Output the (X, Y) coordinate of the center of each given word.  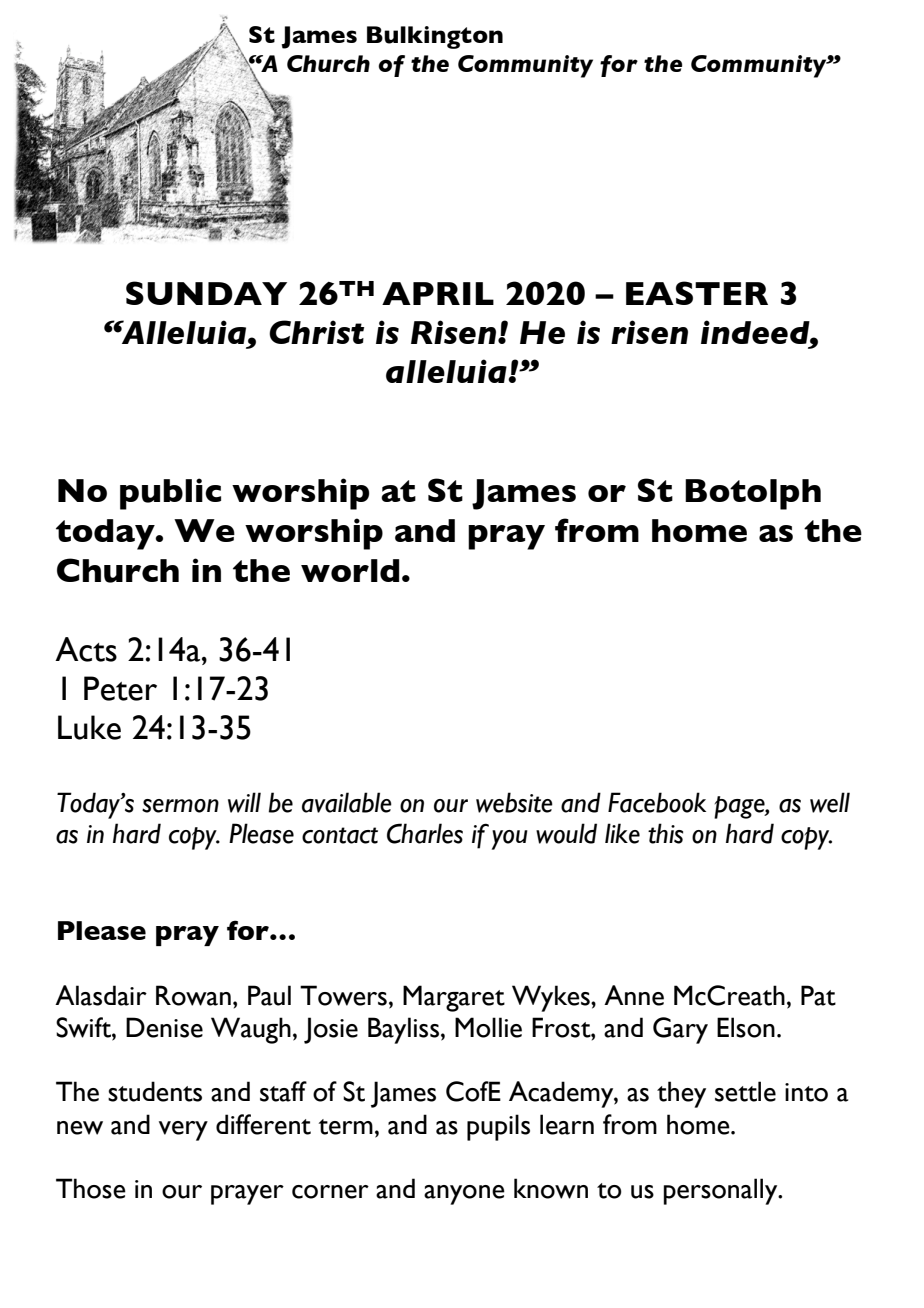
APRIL (438, 293)
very (183, 1131)
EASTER (697, 293)
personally (721, 1191)
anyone (464, 1195)
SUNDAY (206, 293)
